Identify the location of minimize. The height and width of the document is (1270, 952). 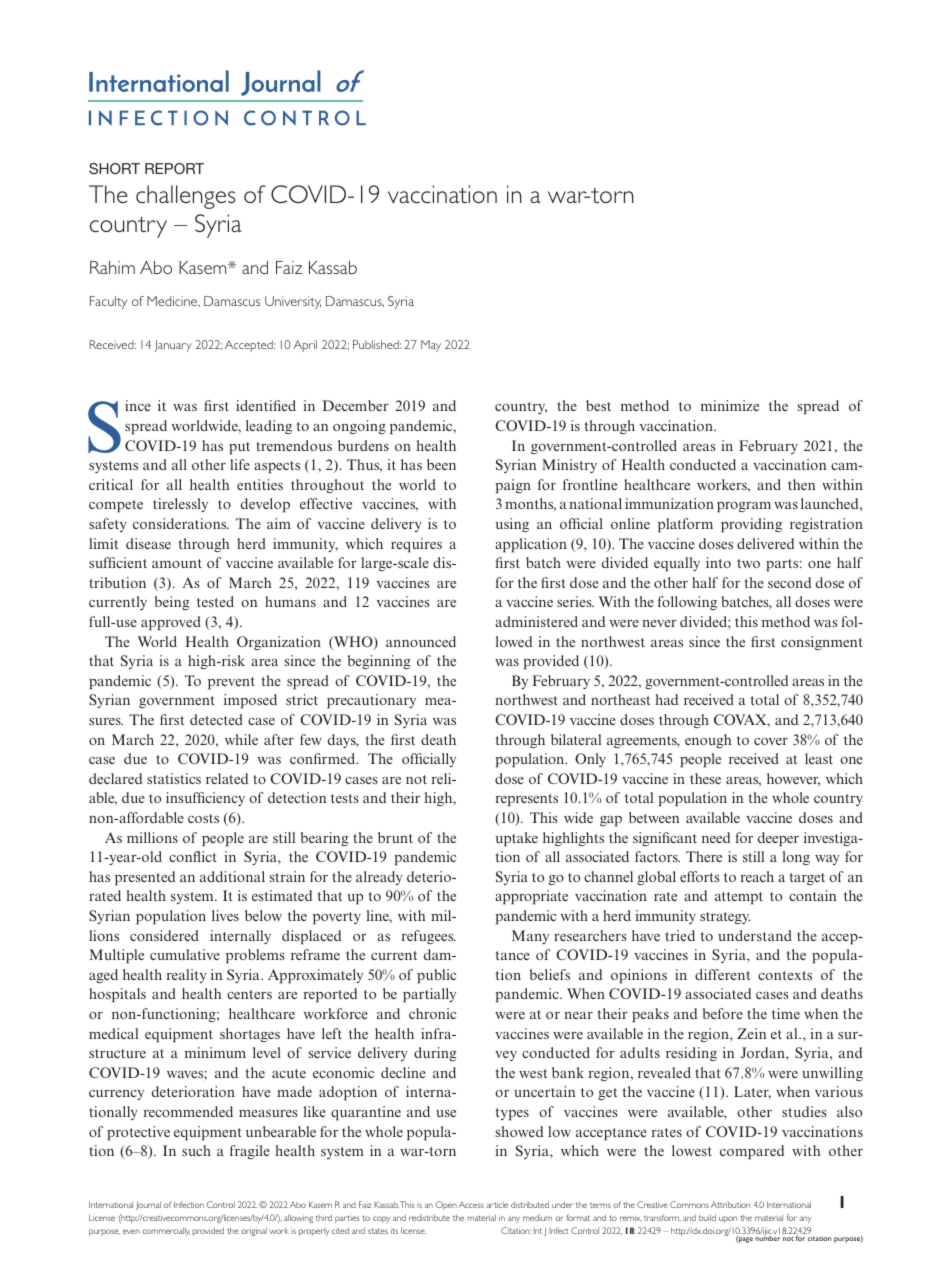
(730, 405).
